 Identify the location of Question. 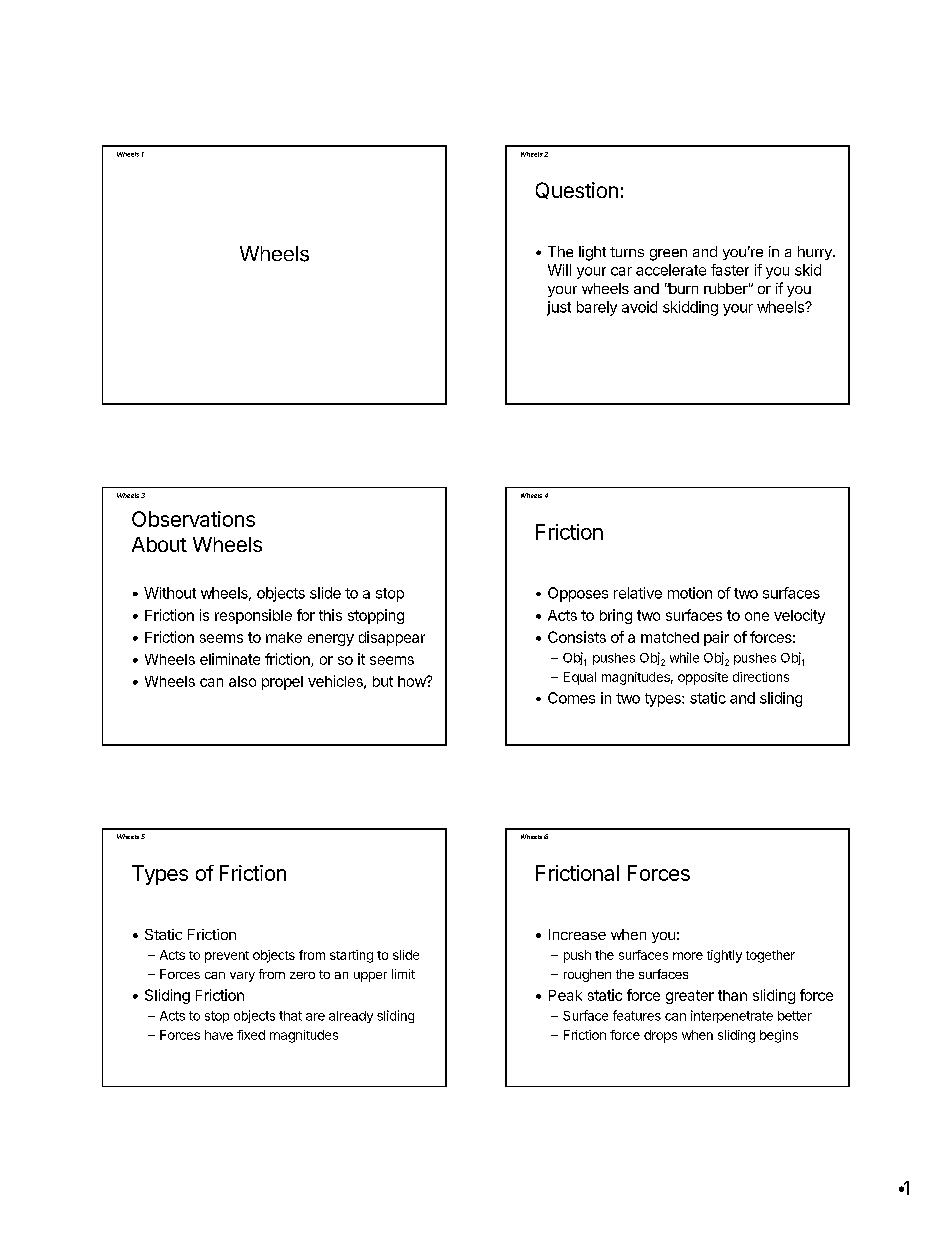
(577, 190).
